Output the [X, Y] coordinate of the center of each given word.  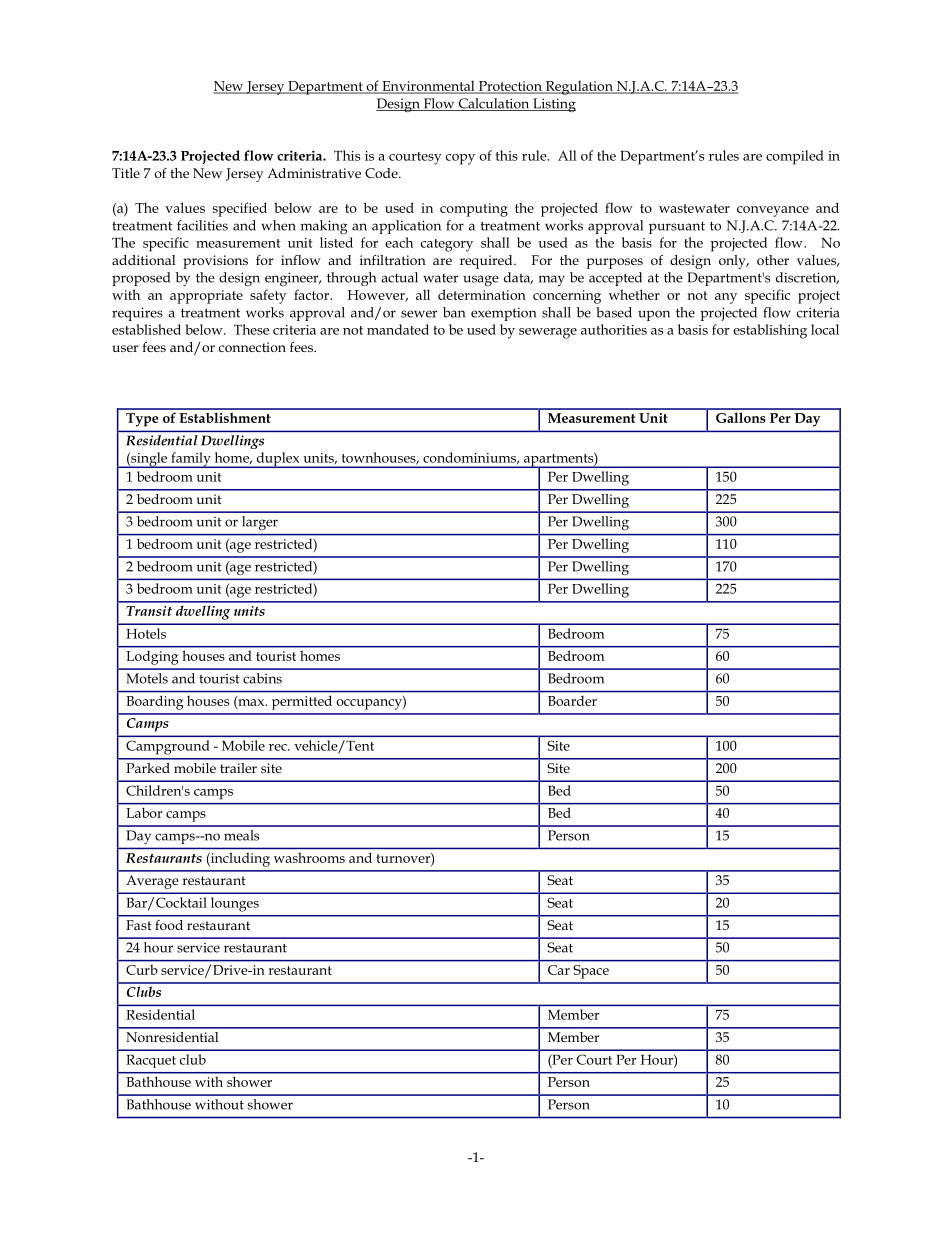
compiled [795, 157]
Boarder [572, 701]
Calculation [494, 104]
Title [126, 173]
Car [559, 970]
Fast [139, 925]
